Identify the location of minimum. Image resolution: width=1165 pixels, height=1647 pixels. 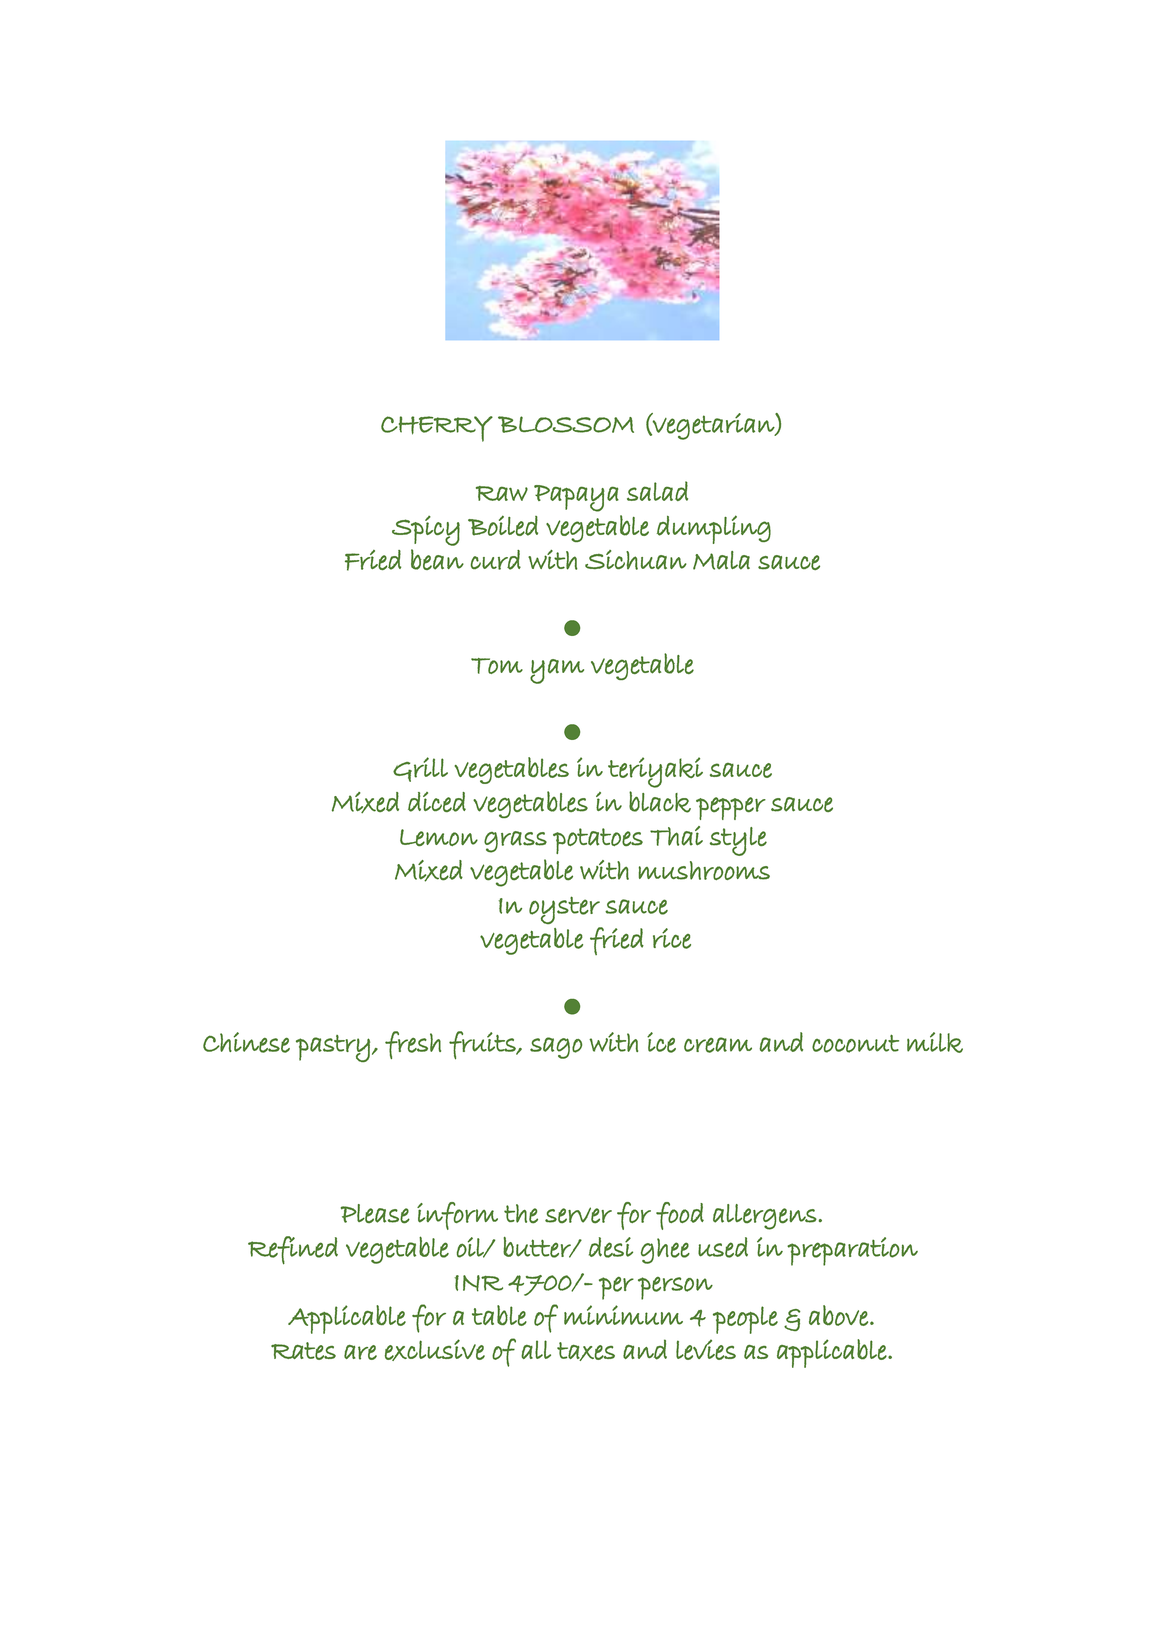
(623, 1315).
